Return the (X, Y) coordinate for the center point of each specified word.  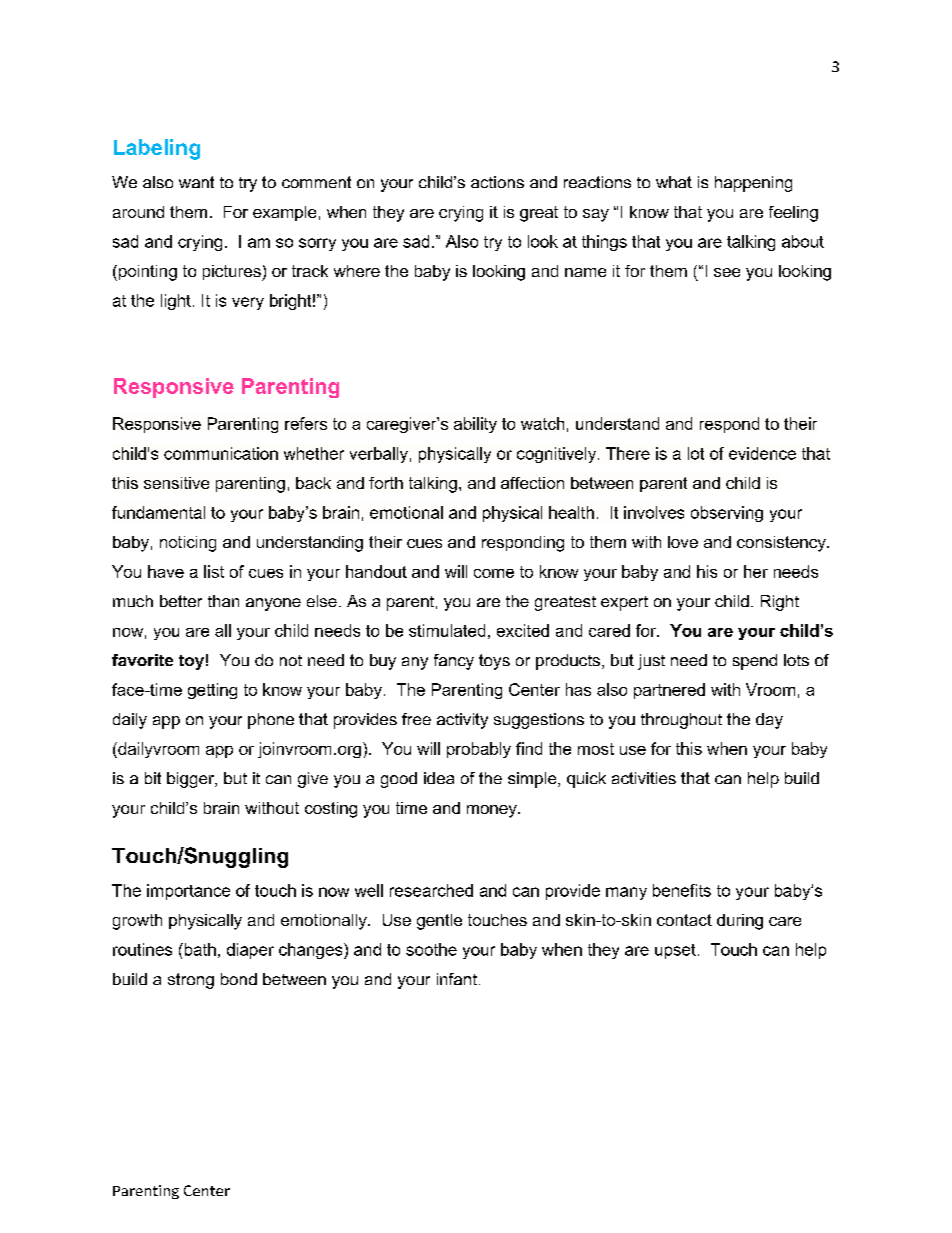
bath (199, 949)
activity (462, 721)
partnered (669, 691)
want (196, 182)
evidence (762, 453)
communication (221, 453)
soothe (431, 949)
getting (212, 691)
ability (475, 425)
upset (675, 951)
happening (753, 184)
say (596, 215)
